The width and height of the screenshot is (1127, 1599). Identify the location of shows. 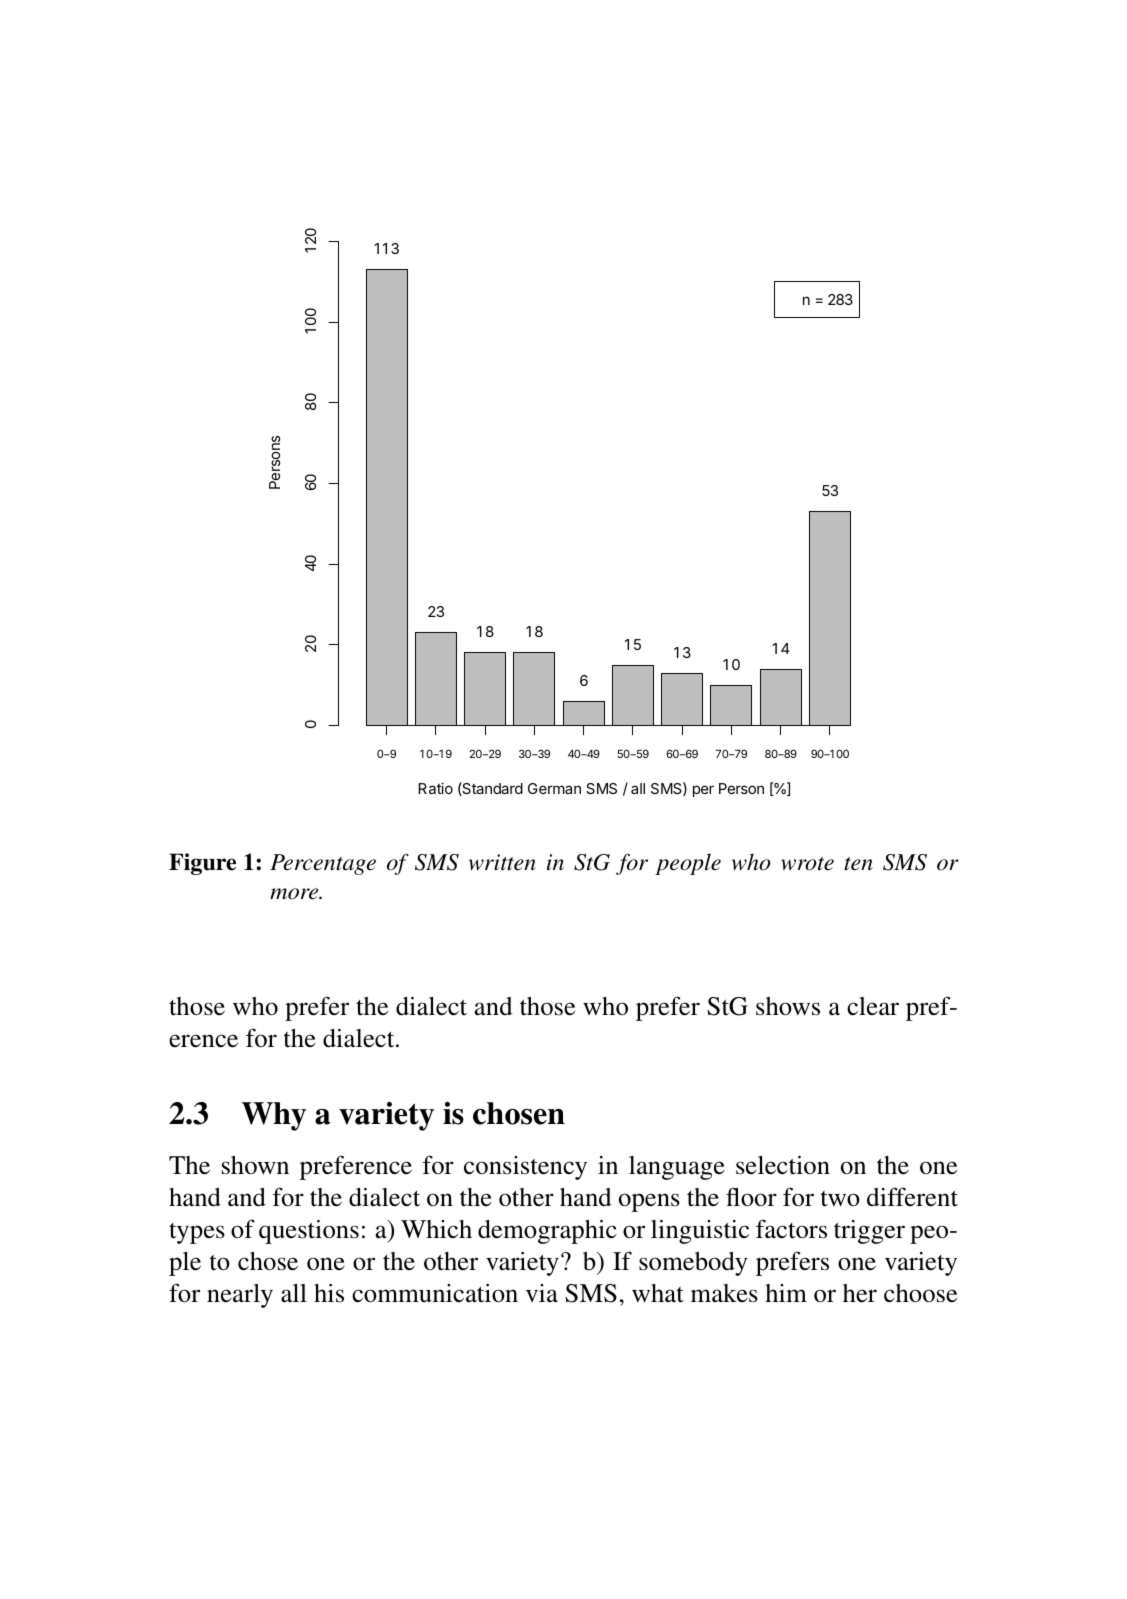
(788, 1006).
